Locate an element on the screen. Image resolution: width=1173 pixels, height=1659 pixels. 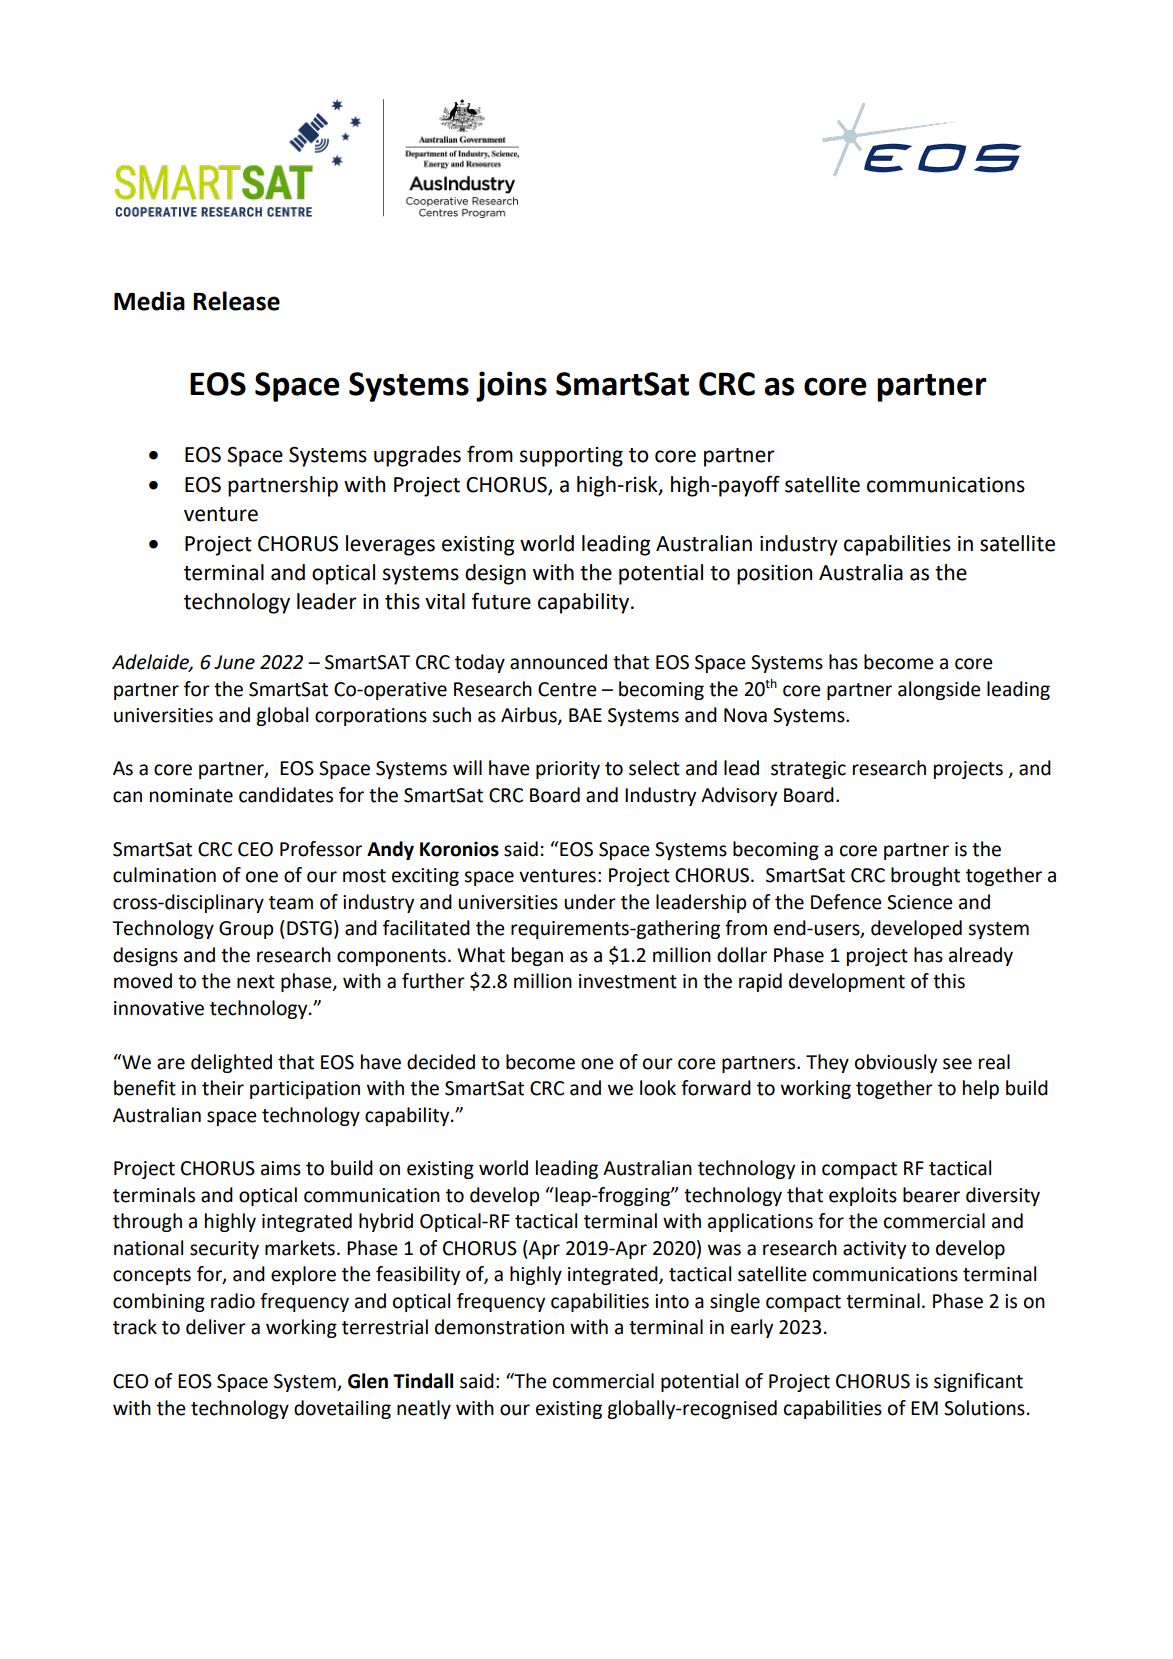
demonstration is located at coordinates (499, 1327).
